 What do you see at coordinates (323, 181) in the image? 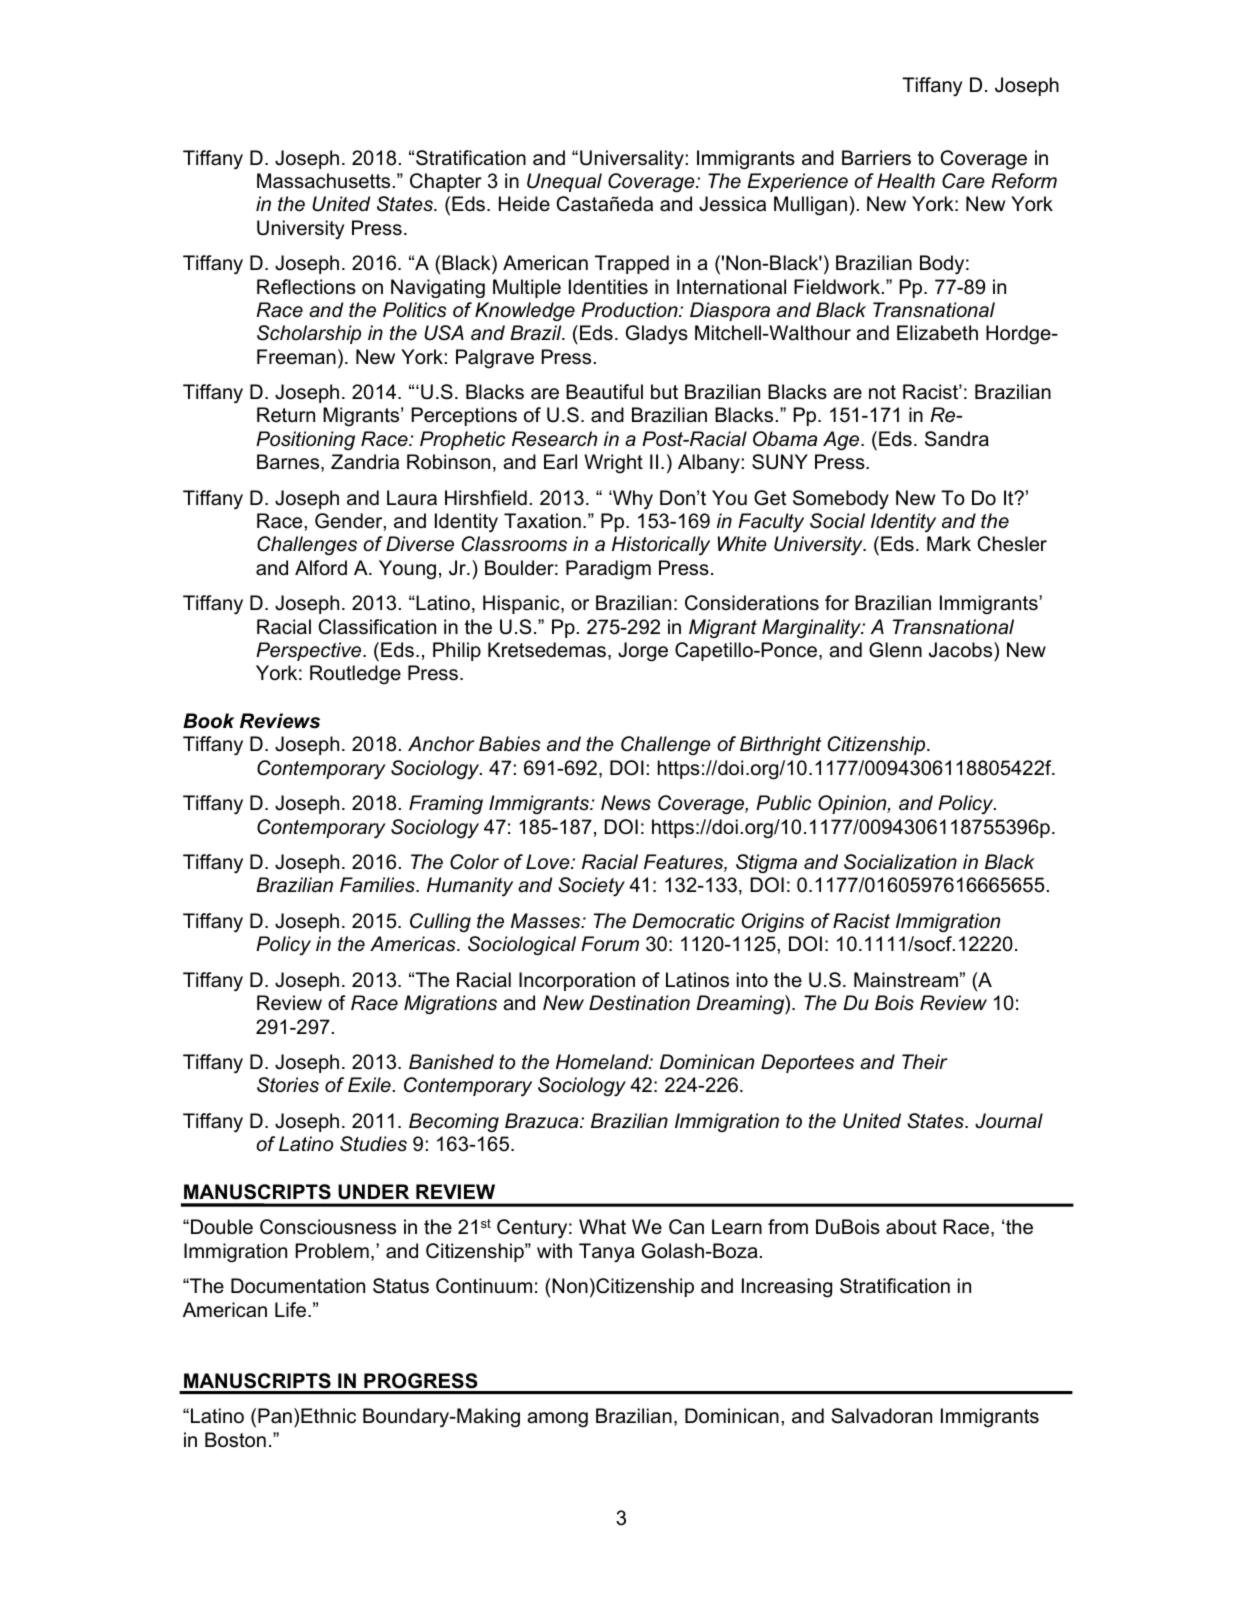
I see `Massachusetts` at bounding box center [323, 181].
